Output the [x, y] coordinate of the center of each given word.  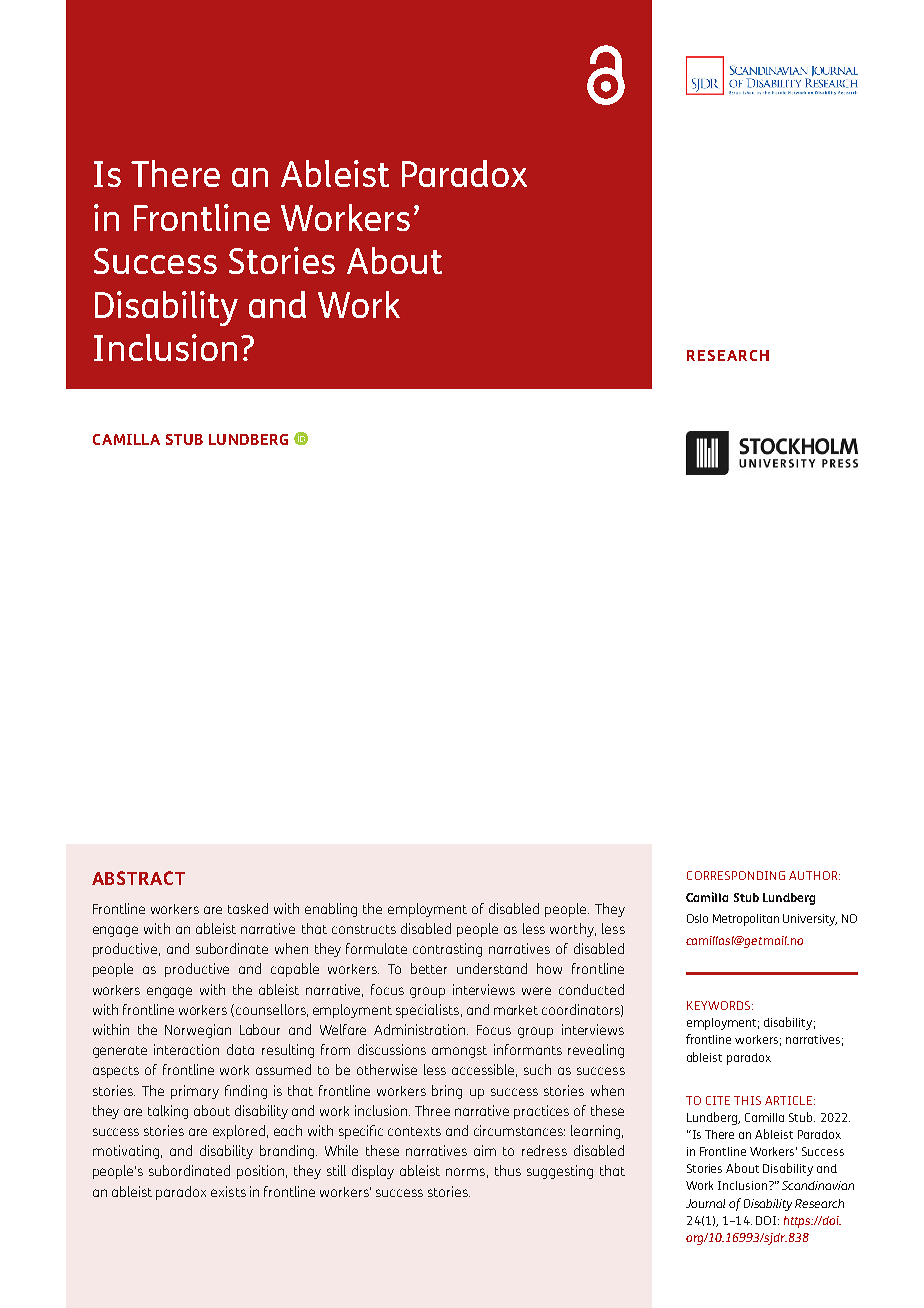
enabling [331, 910]
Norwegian [198, 1031]
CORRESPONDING [736, 875]
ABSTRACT [138, 878]
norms [465, 1172]
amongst [459, 1052]
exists [228, 1191]
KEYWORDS [720, 1005]
